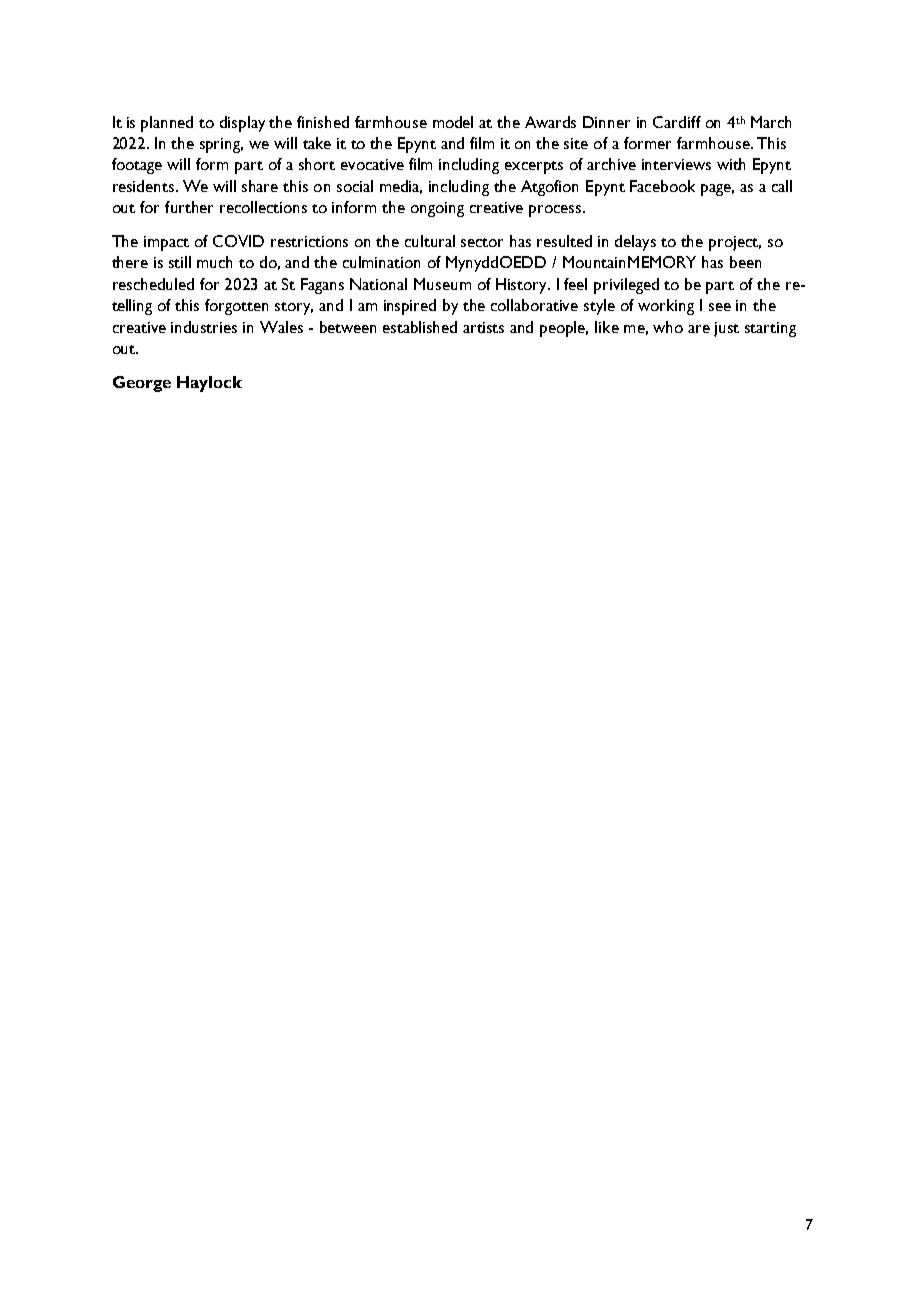 This screenshot has width=924, height=1308. I want to click on artists, so click(483, 327).
